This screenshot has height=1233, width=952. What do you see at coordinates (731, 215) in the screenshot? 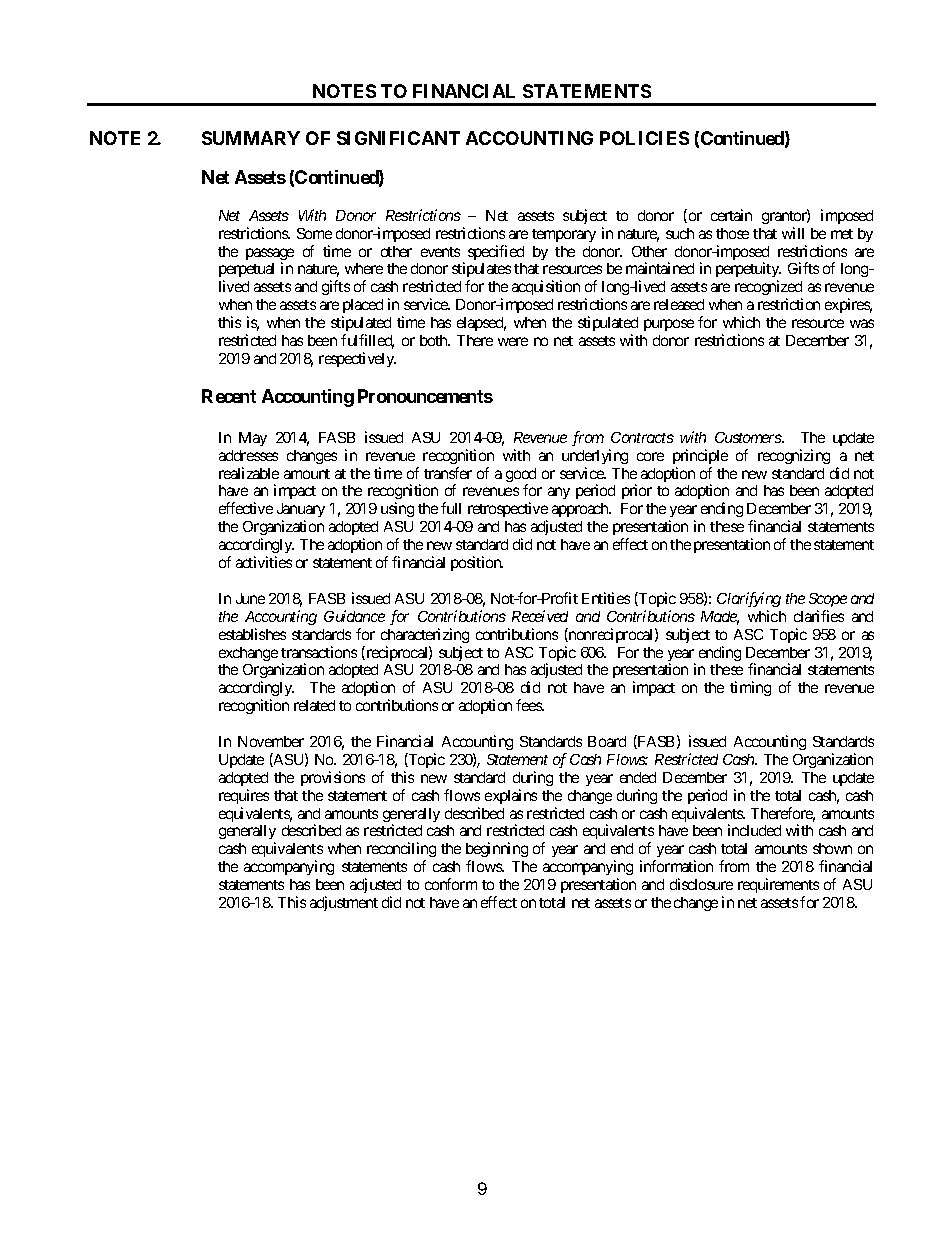
I see `certain` at bounding box center [731, 215].
